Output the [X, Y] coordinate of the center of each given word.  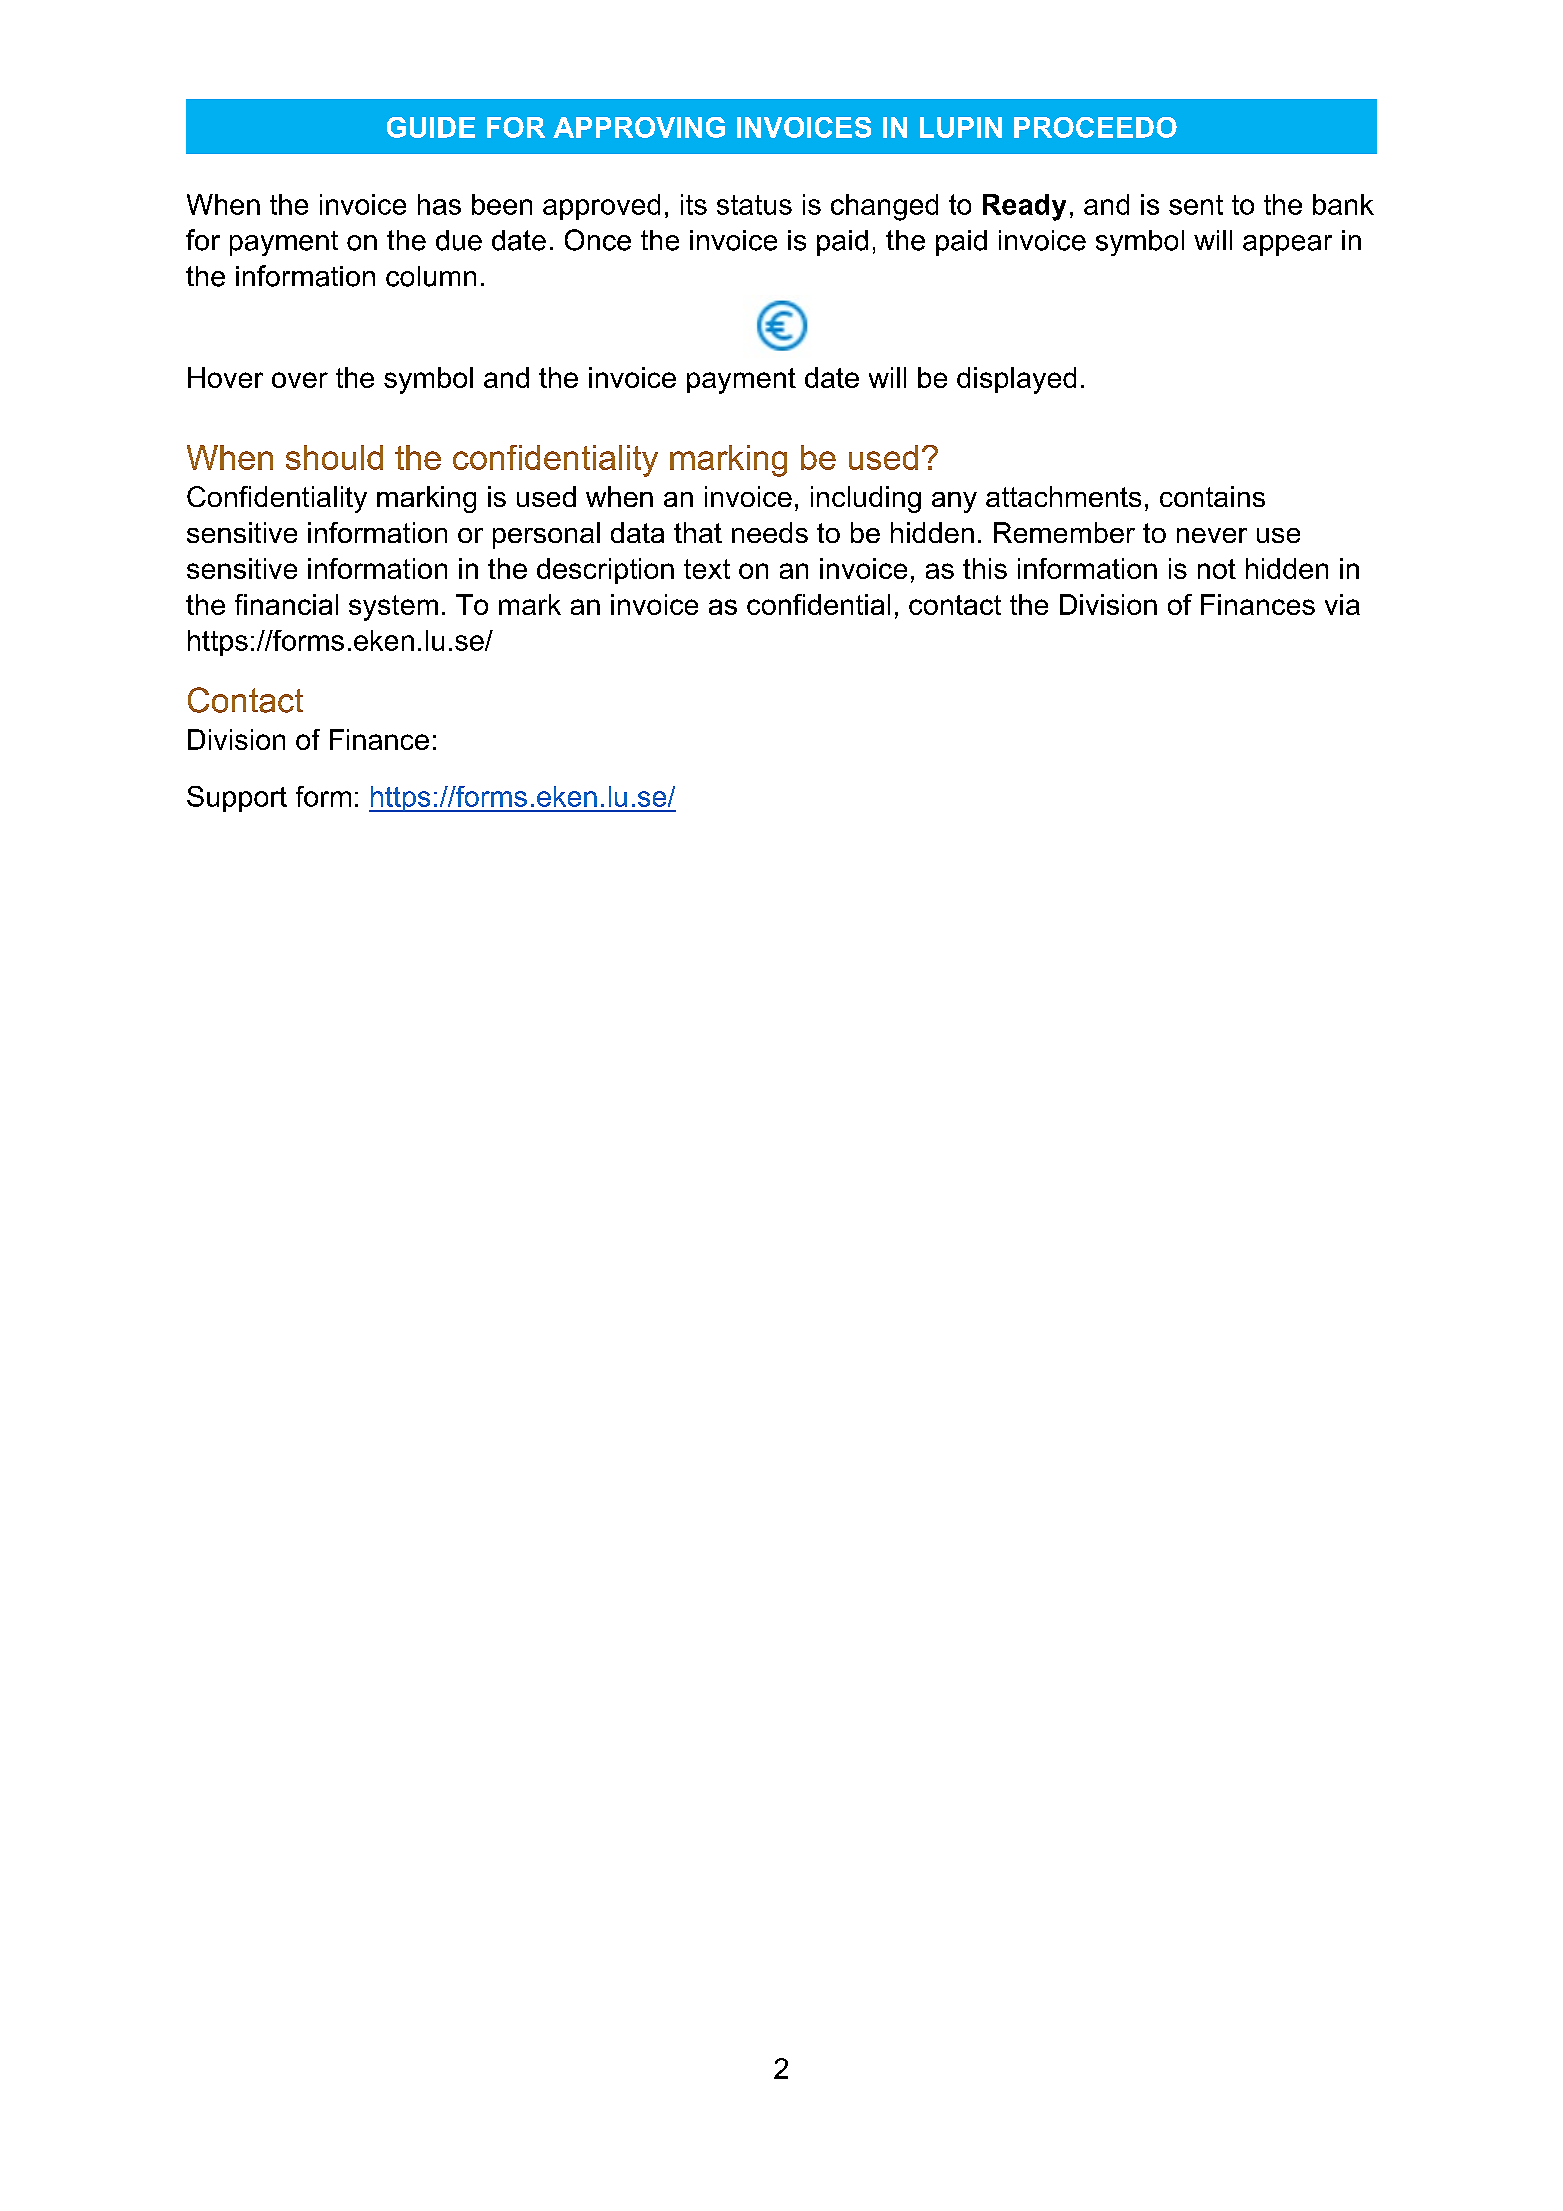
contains [1212, 496]
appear [1287, 245]
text [707, 569]
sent [1196, 205]
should [334, 457]
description [605, 571]
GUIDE [431, 127]
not [1217, 569]
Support [237, 799]
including [866, 499]
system [393, 608]
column [431, 276]
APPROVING [639, 127]
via [1342, 604]
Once [598, 240]
